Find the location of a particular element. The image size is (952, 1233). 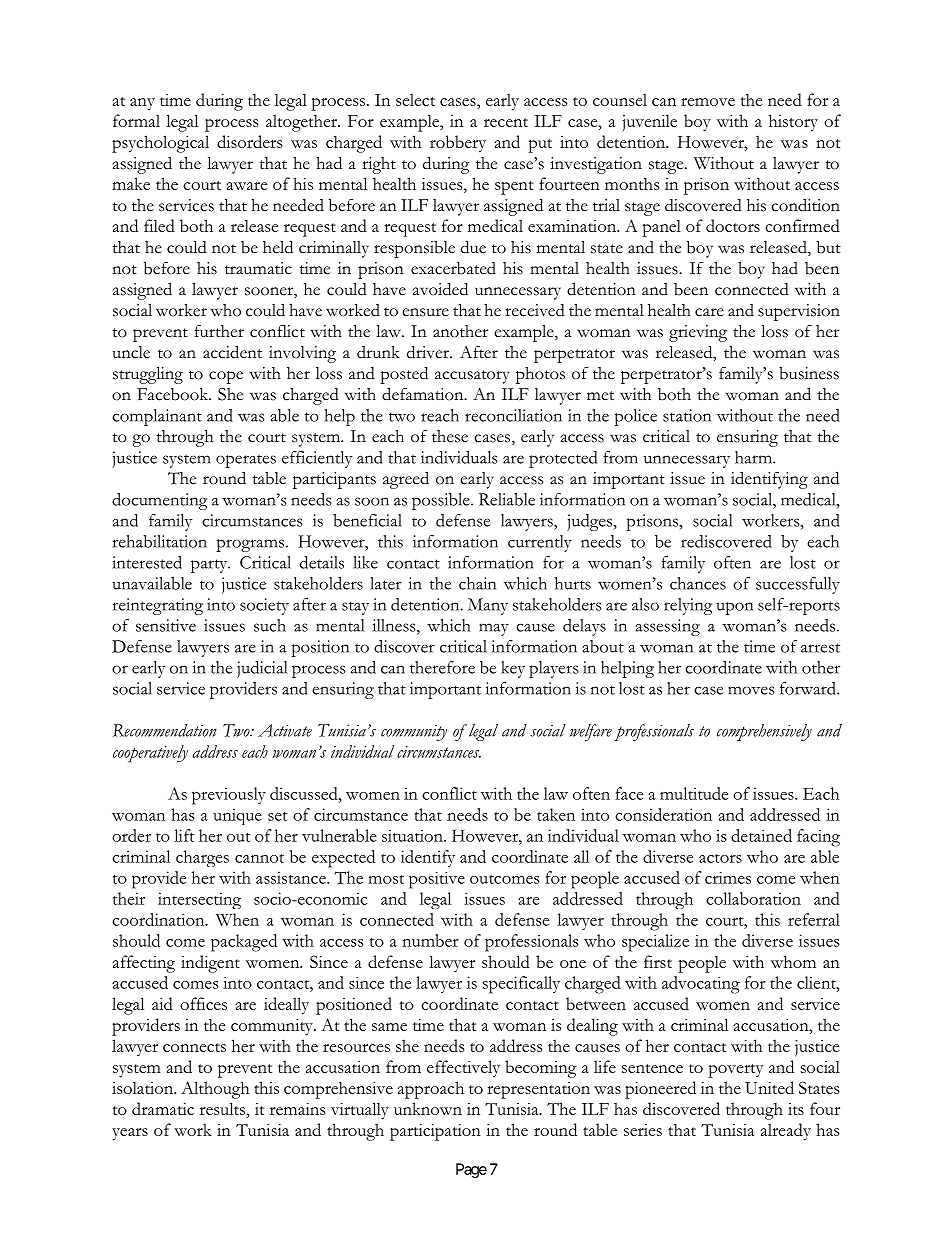

robbery is located at coordinates (458, 144).
